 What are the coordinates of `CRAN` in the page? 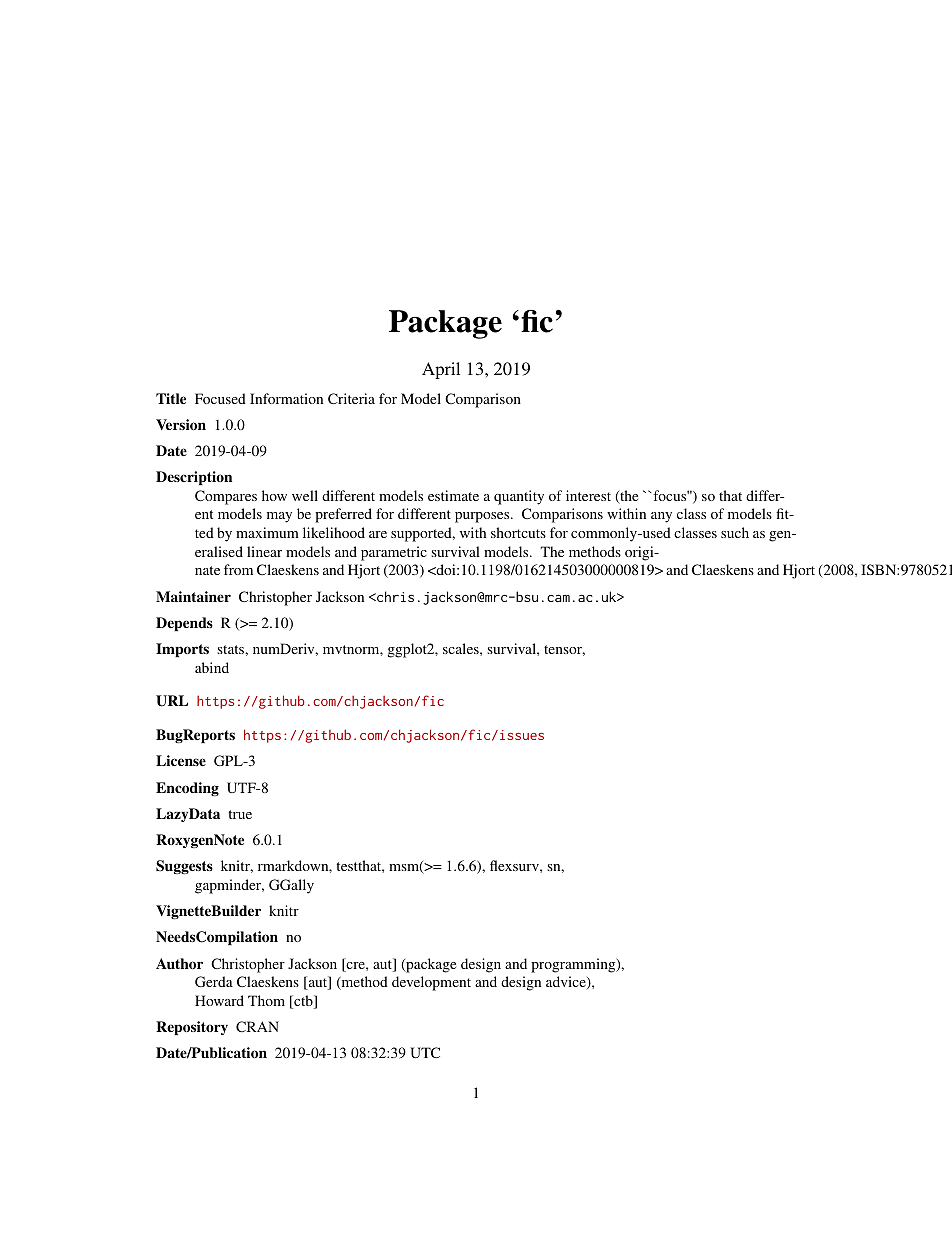 It's located at (257, 1026).
